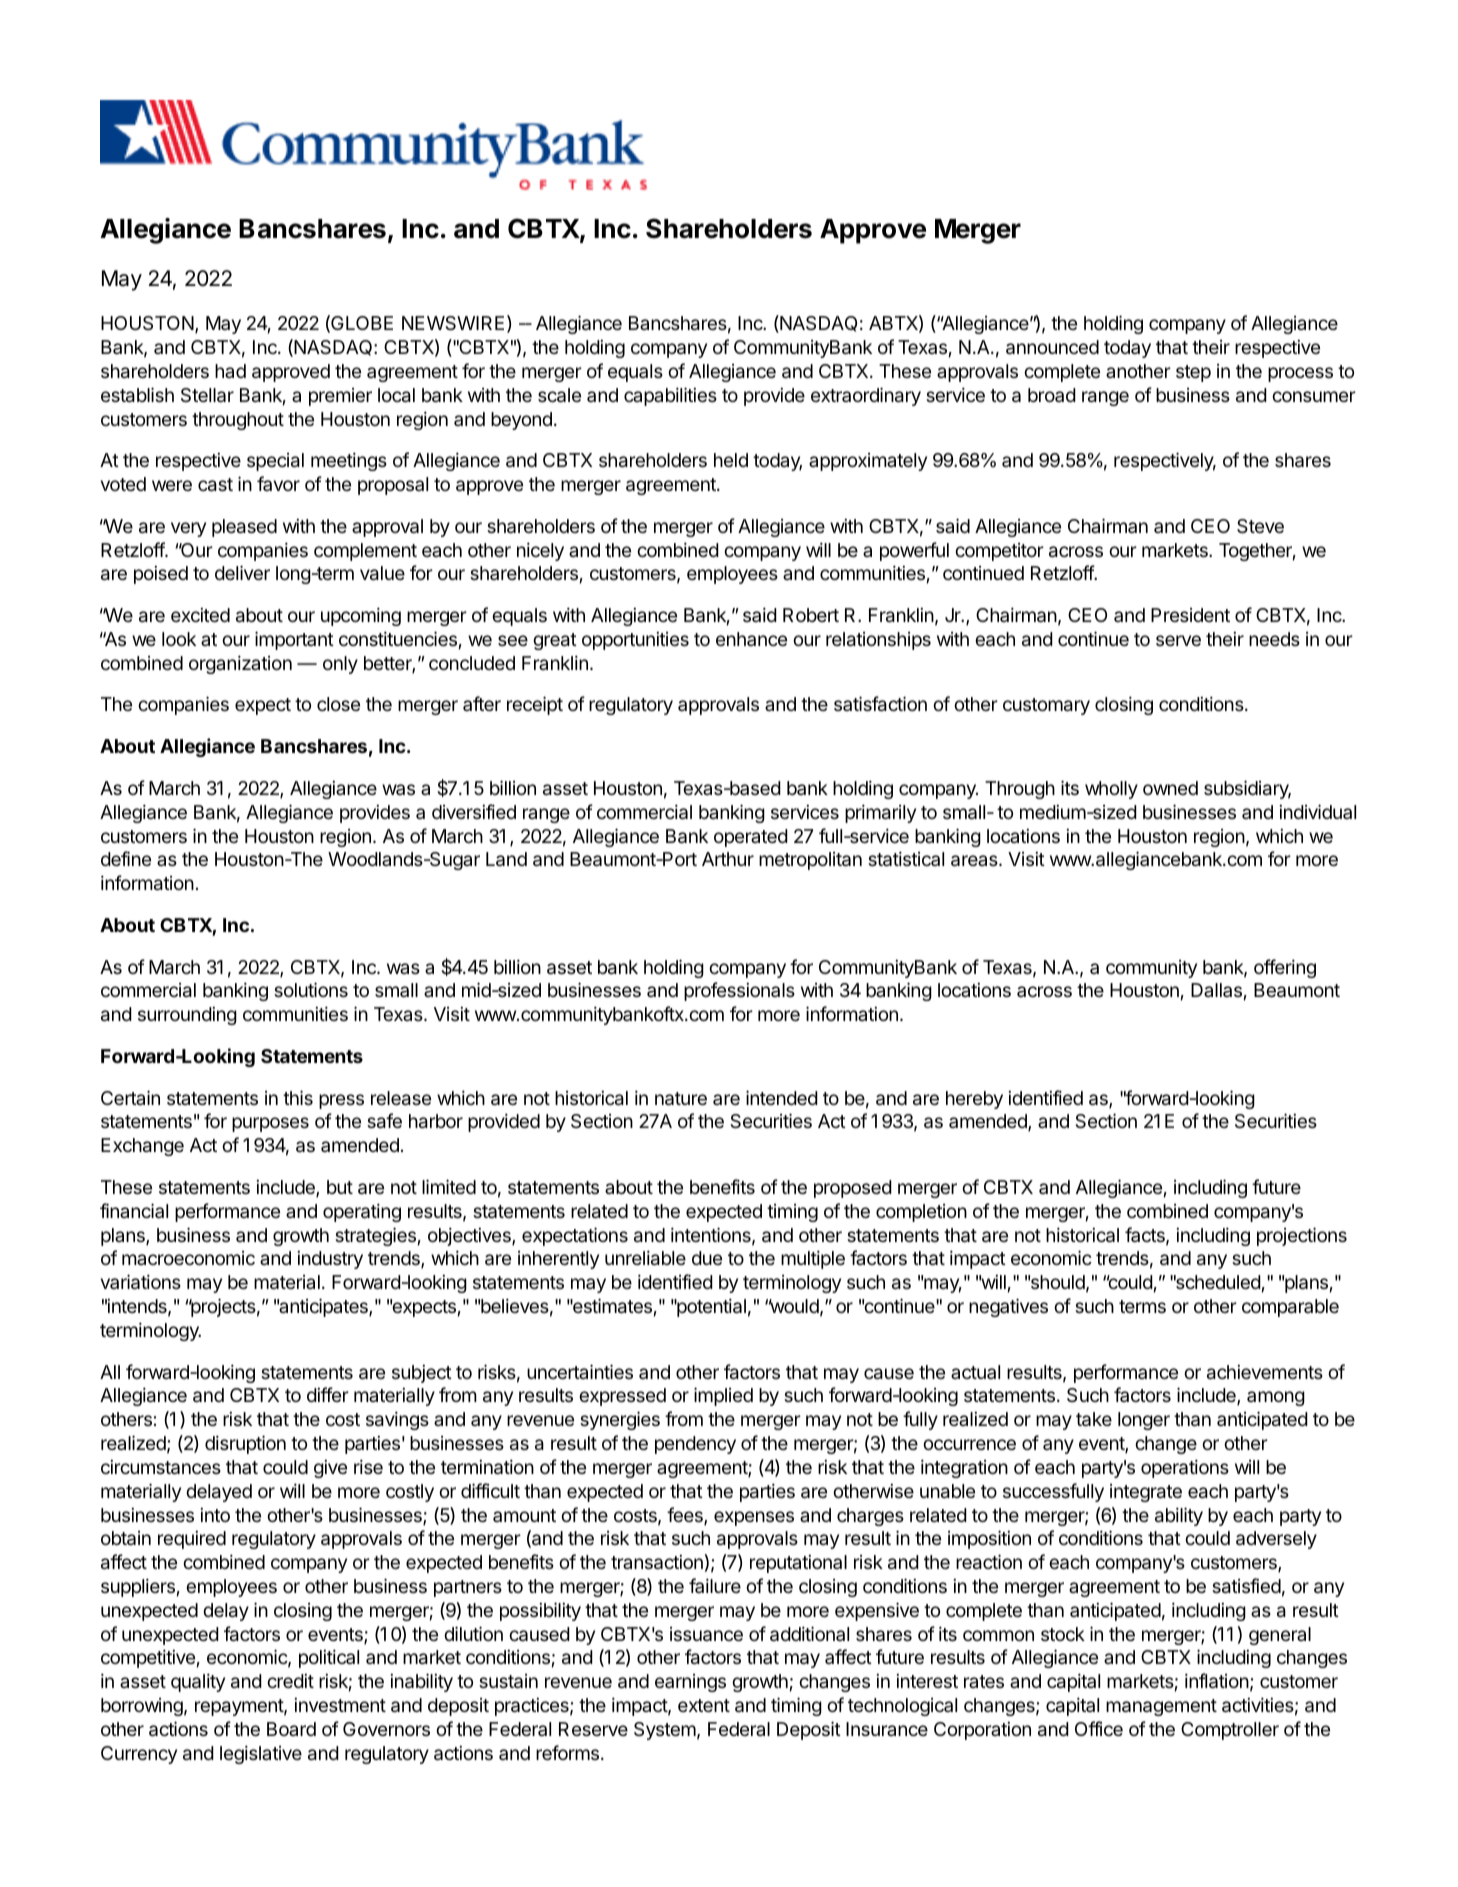  Describe the element at coordinates (230, 371) in the document. I see `had` at that location.
